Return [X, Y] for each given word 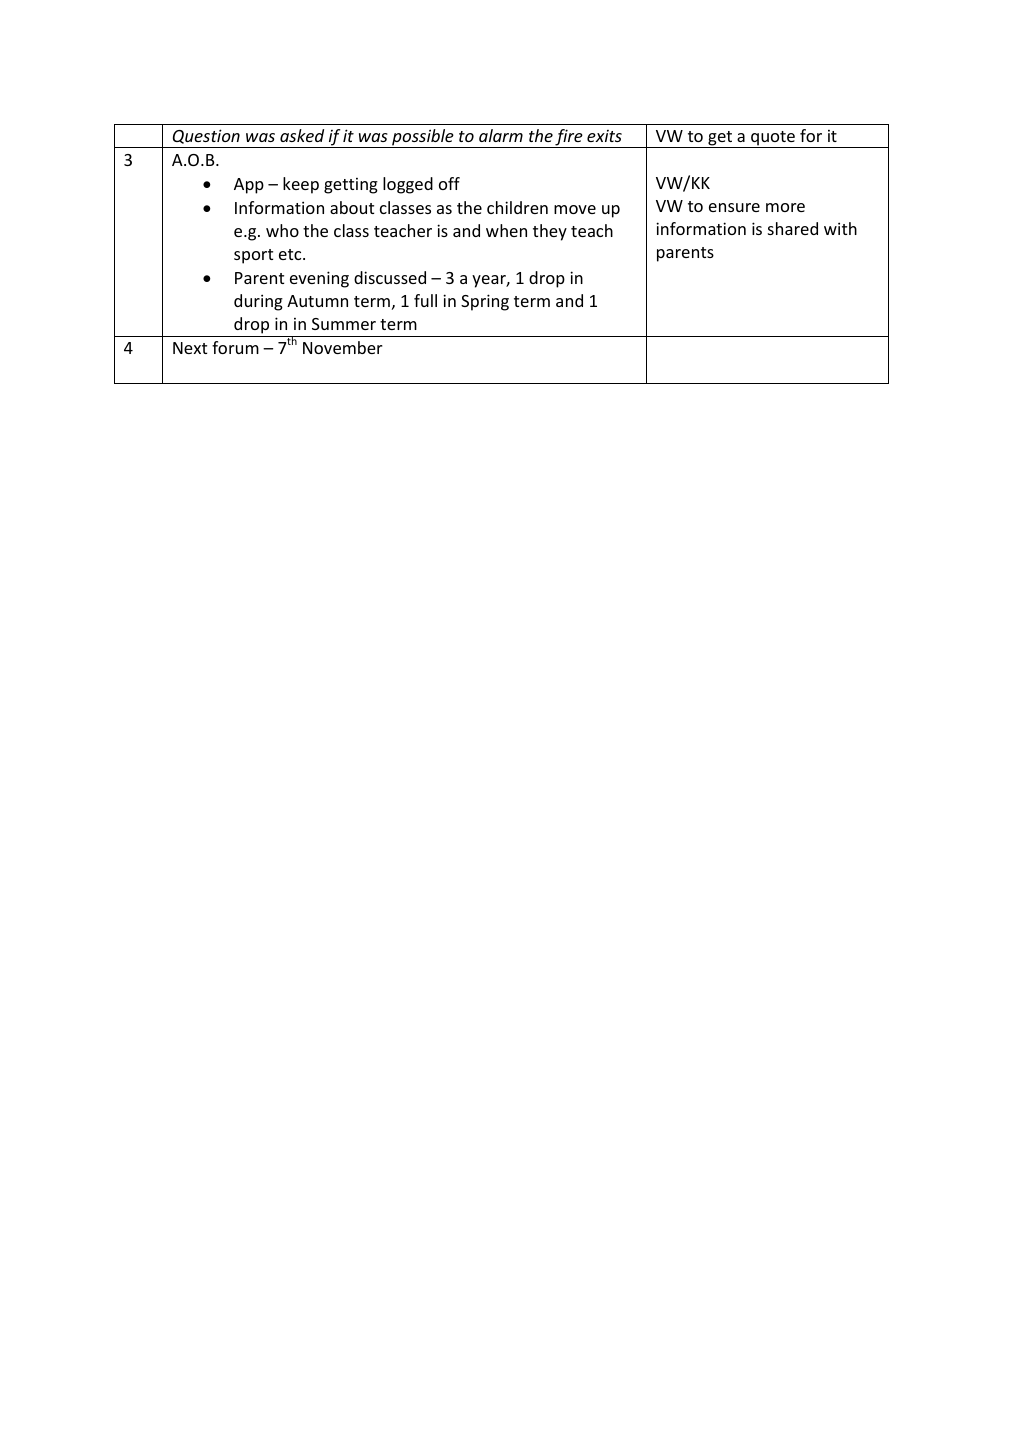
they [550, 232]
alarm [501, 135]
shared [793, 228]
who [282, 230]
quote [773, 139]
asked [302, 135]
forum [235, 347]
